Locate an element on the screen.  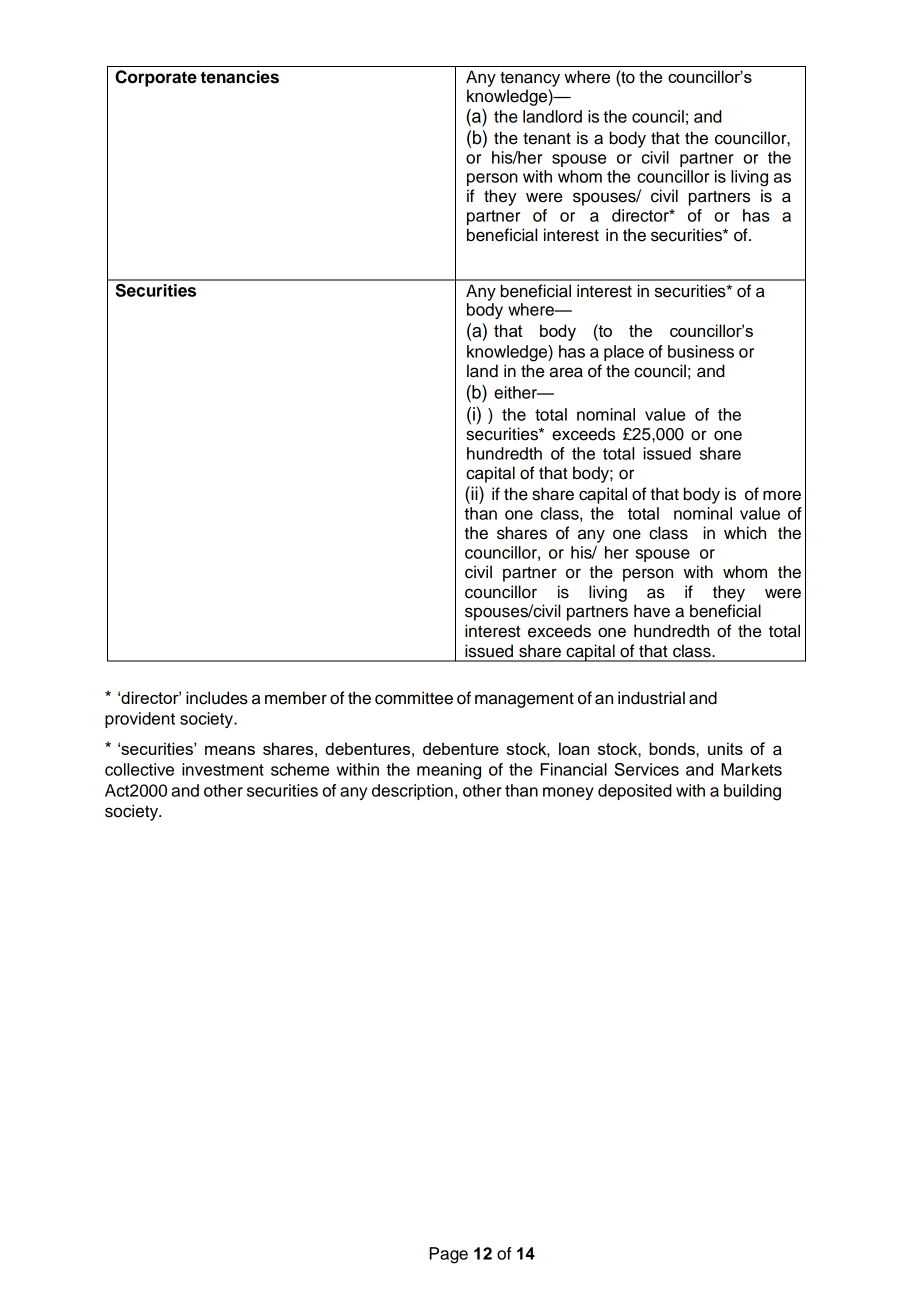
tenant is located at coordinates (547, 139).
